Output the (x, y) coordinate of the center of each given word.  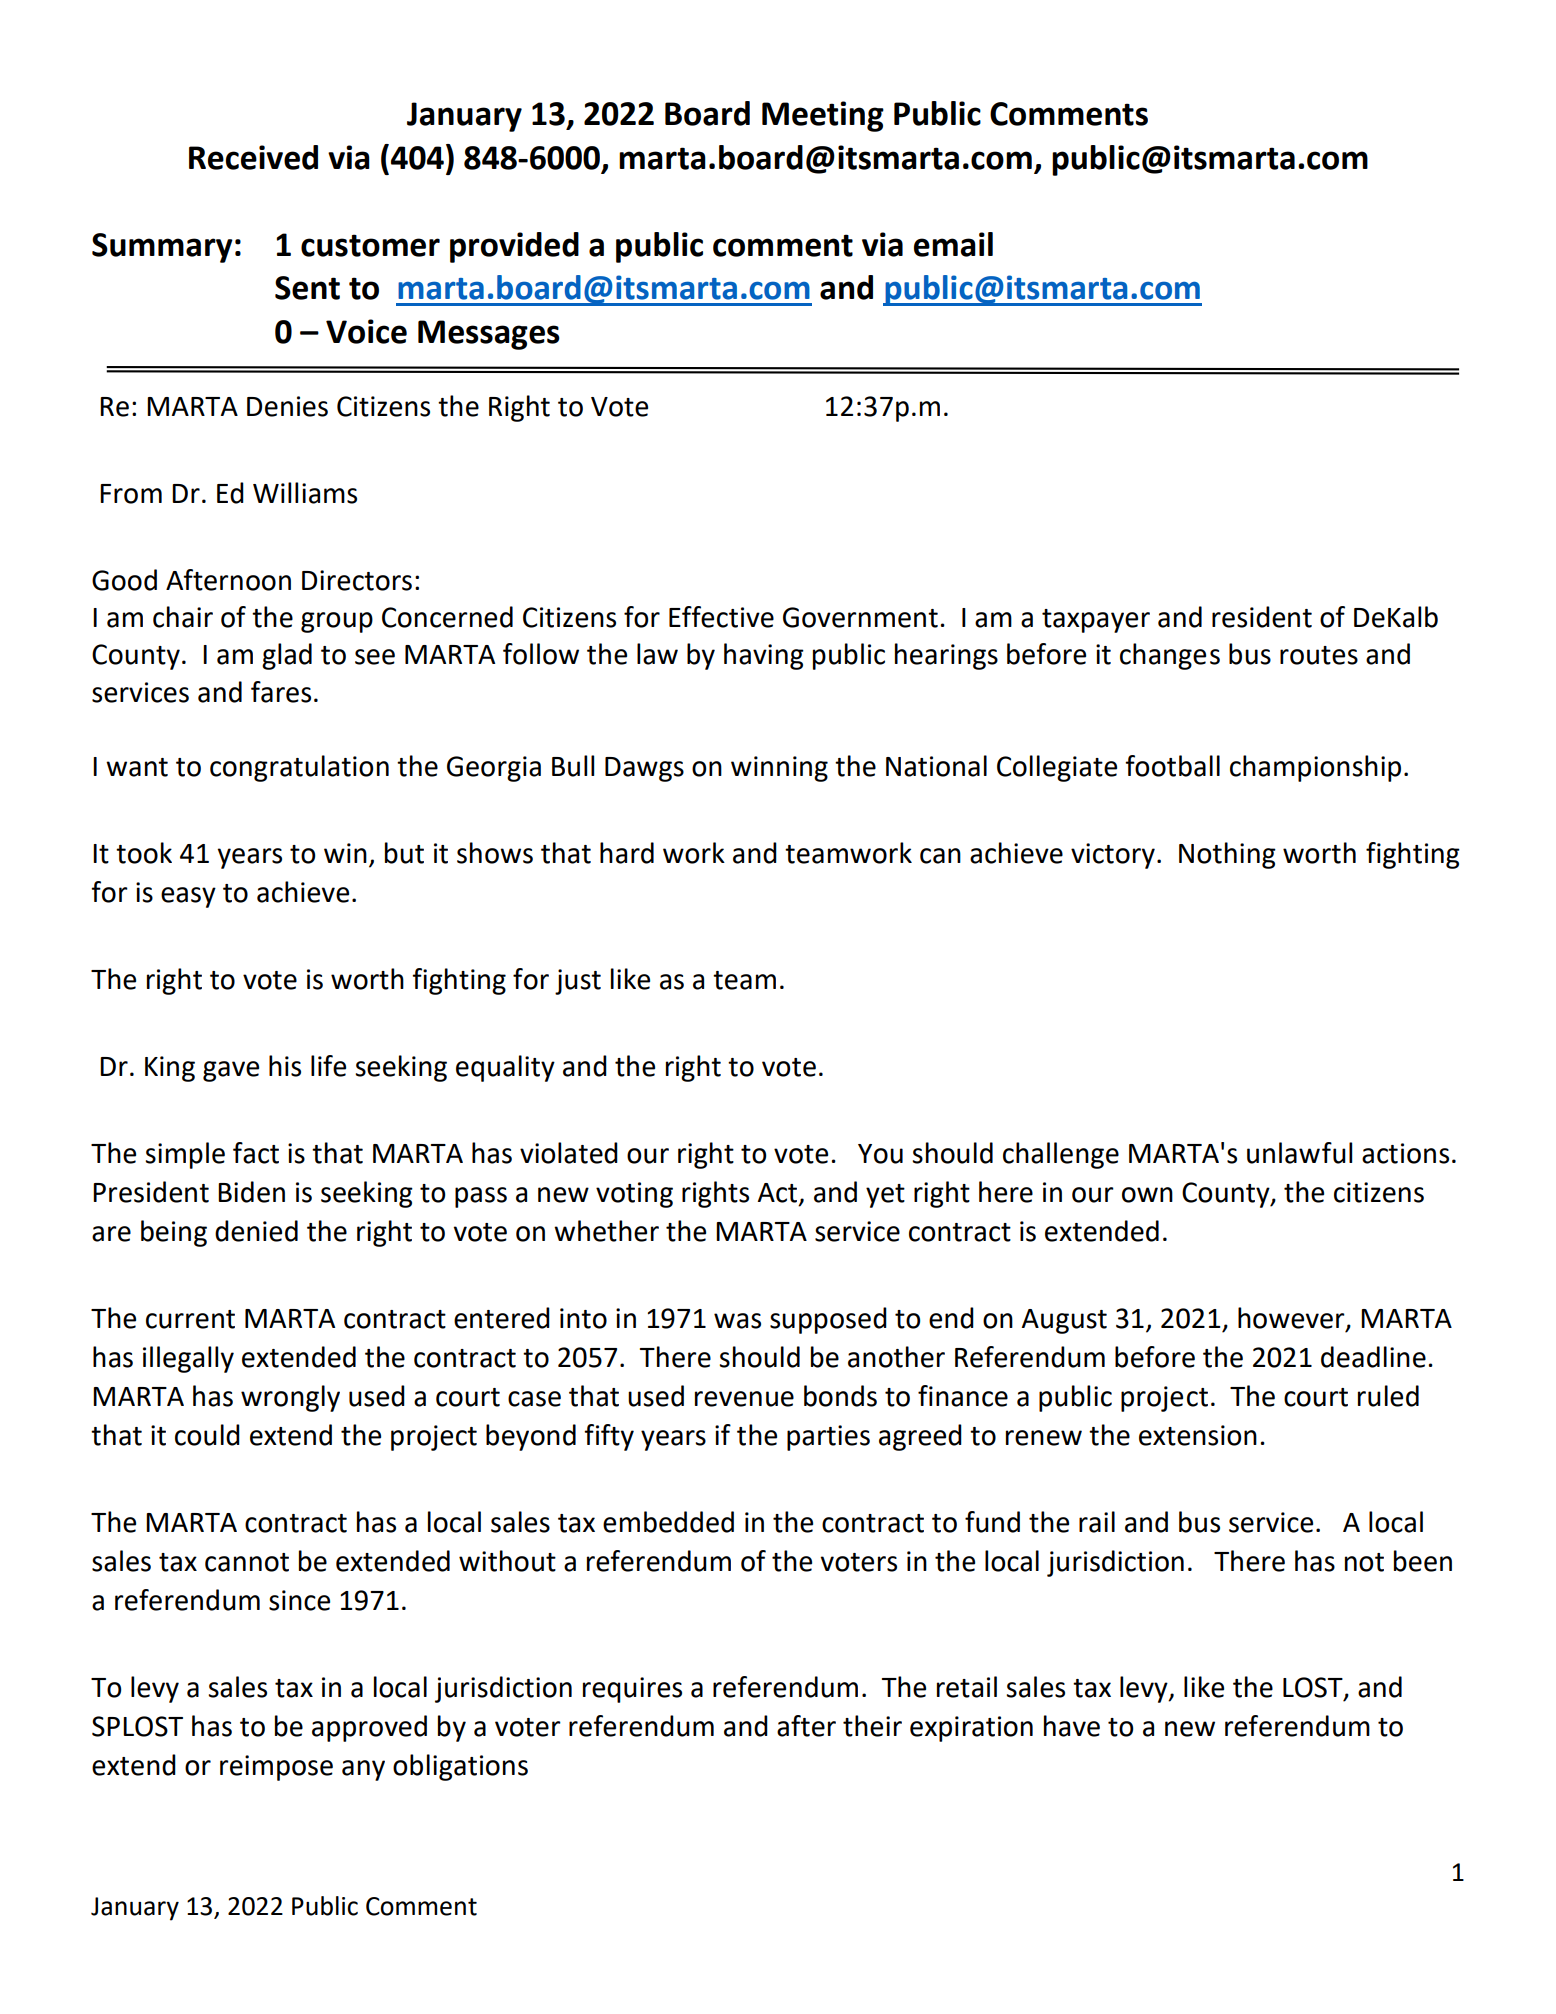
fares (281, 692)
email (953, 244)
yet (885, 1196)
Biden (251, 1192)
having (764, 656)
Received (253, 157)
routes (1319, 655)
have (1072, 1726)
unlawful (1299, 1153)
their (872, 1726)
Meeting (823, 116)
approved (369, 1728)
